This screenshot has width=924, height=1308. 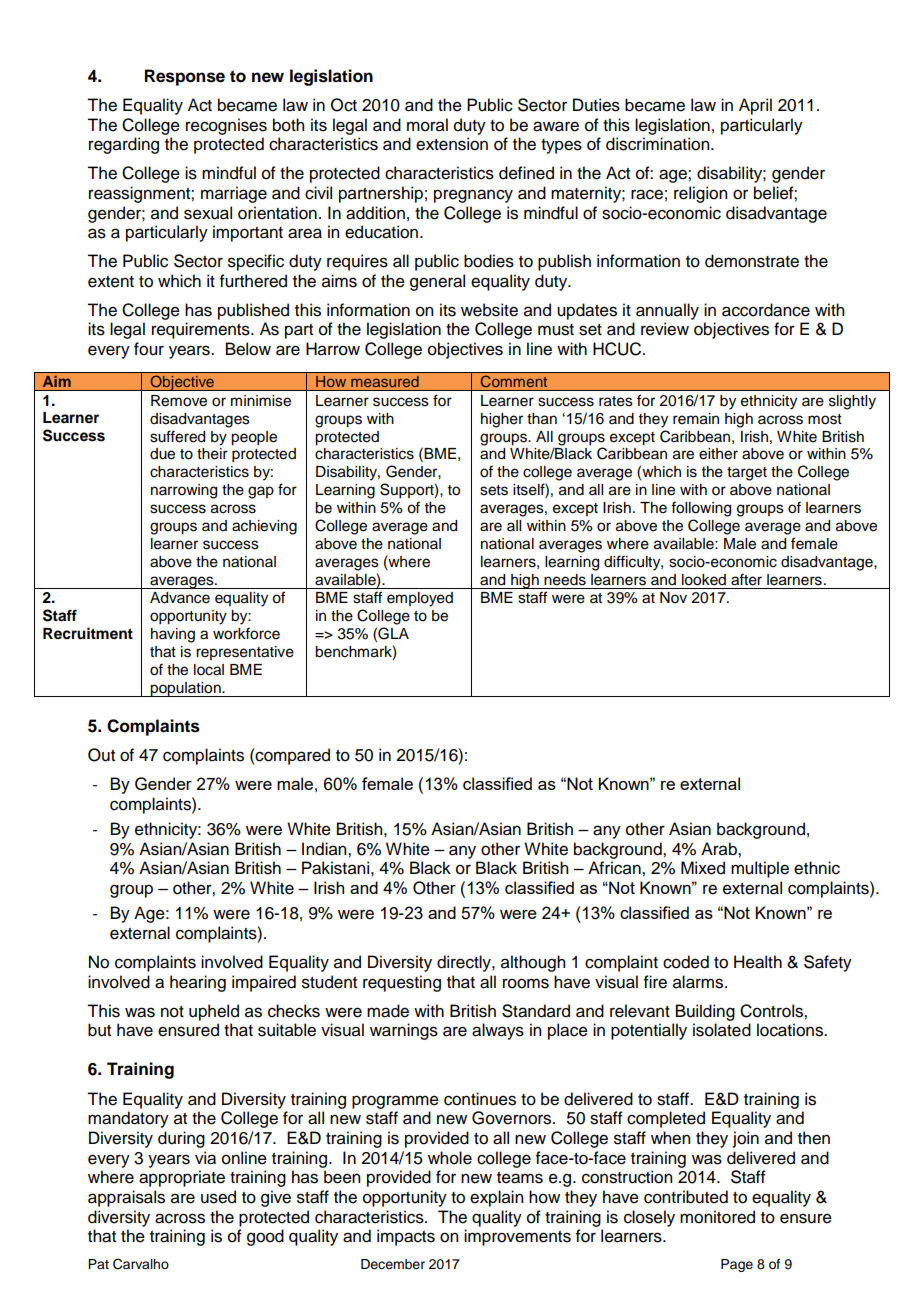 I want to click on extension, so click(x=452, y=144).
